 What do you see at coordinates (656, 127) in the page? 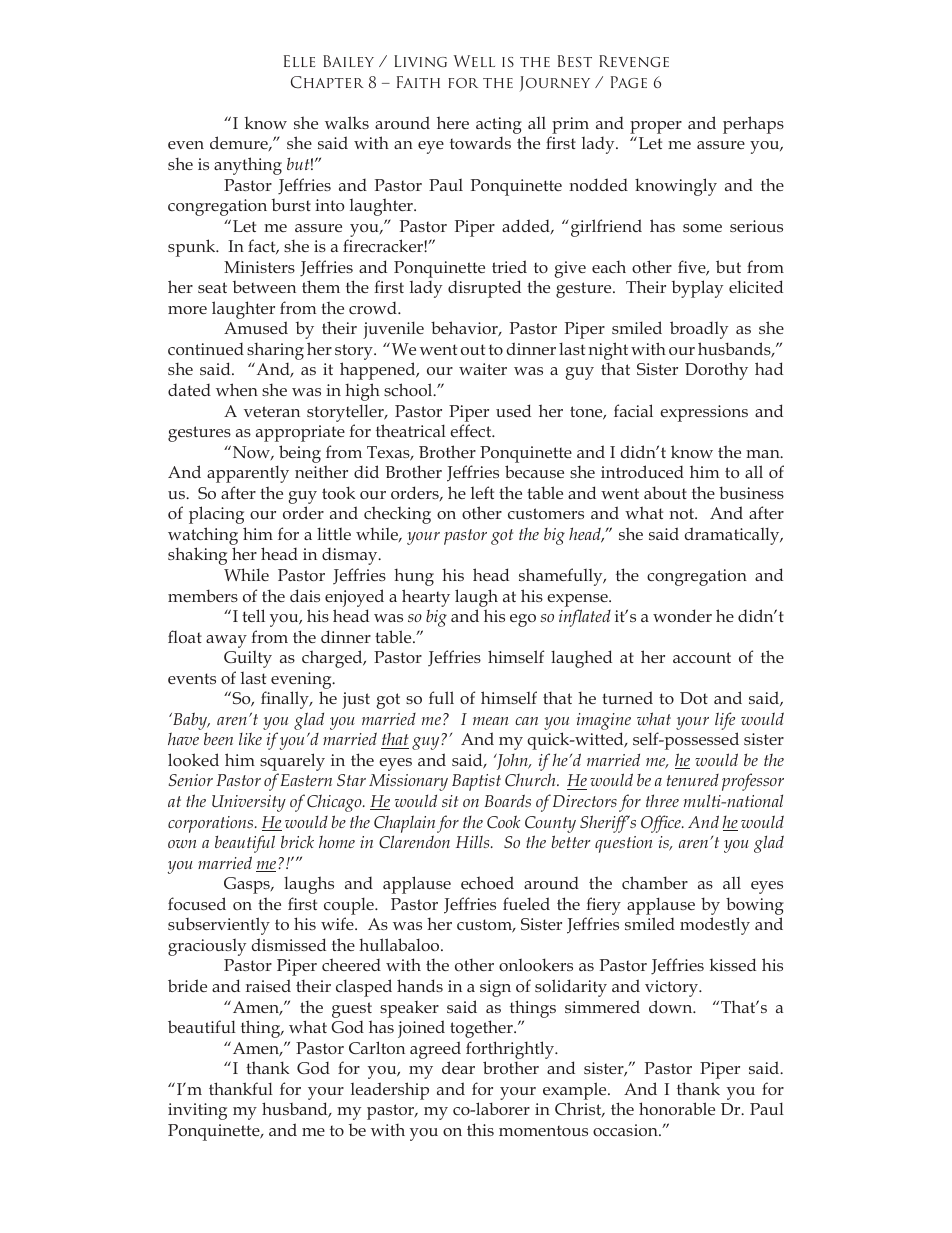
I see `proper` at bounding box center [656, 127].
